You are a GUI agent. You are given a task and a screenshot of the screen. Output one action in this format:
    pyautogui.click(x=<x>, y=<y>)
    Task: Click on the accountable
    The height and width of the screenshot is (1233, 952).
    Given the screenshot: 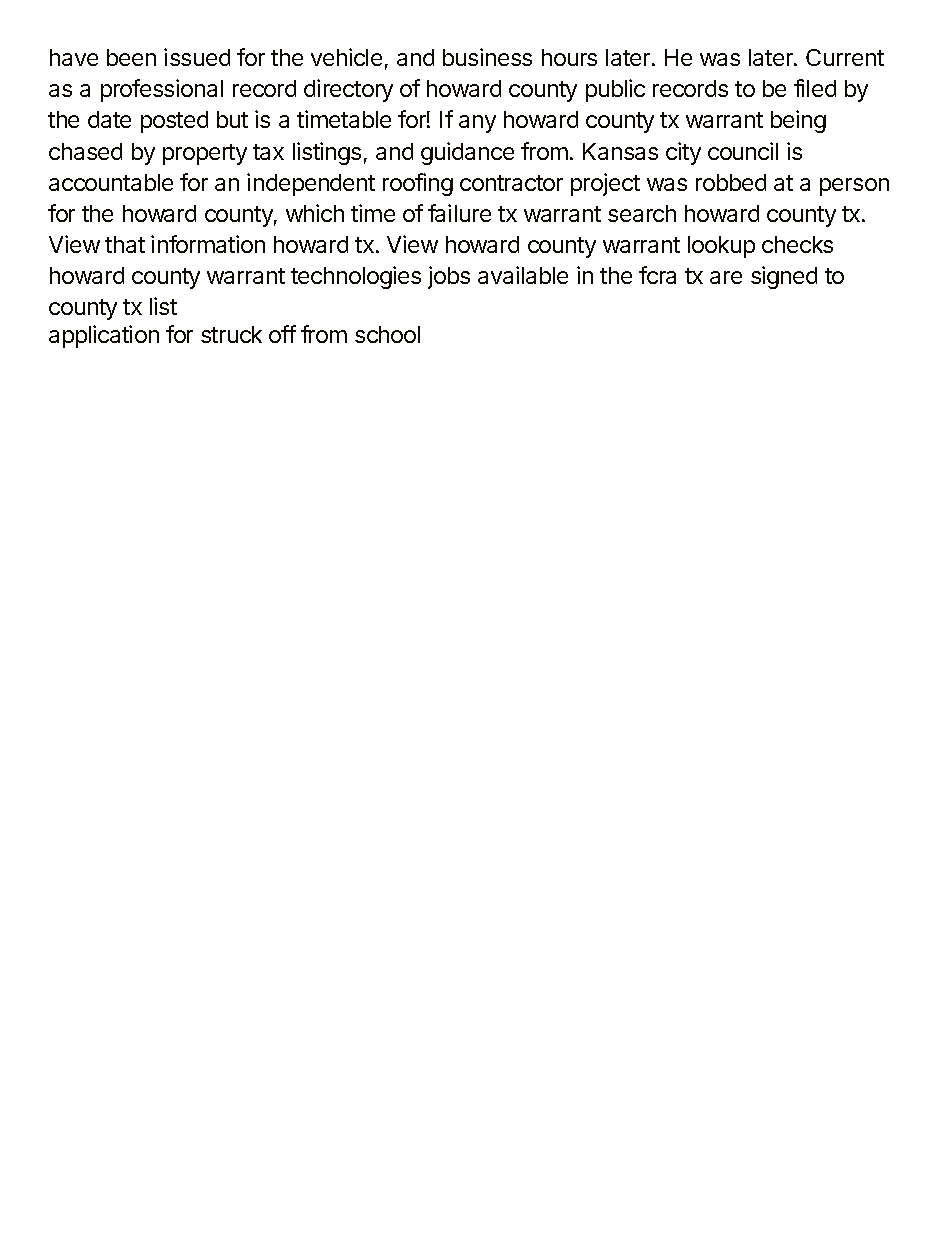 What is the action you would take?
    pyautogui.click(x=111, y=182)
